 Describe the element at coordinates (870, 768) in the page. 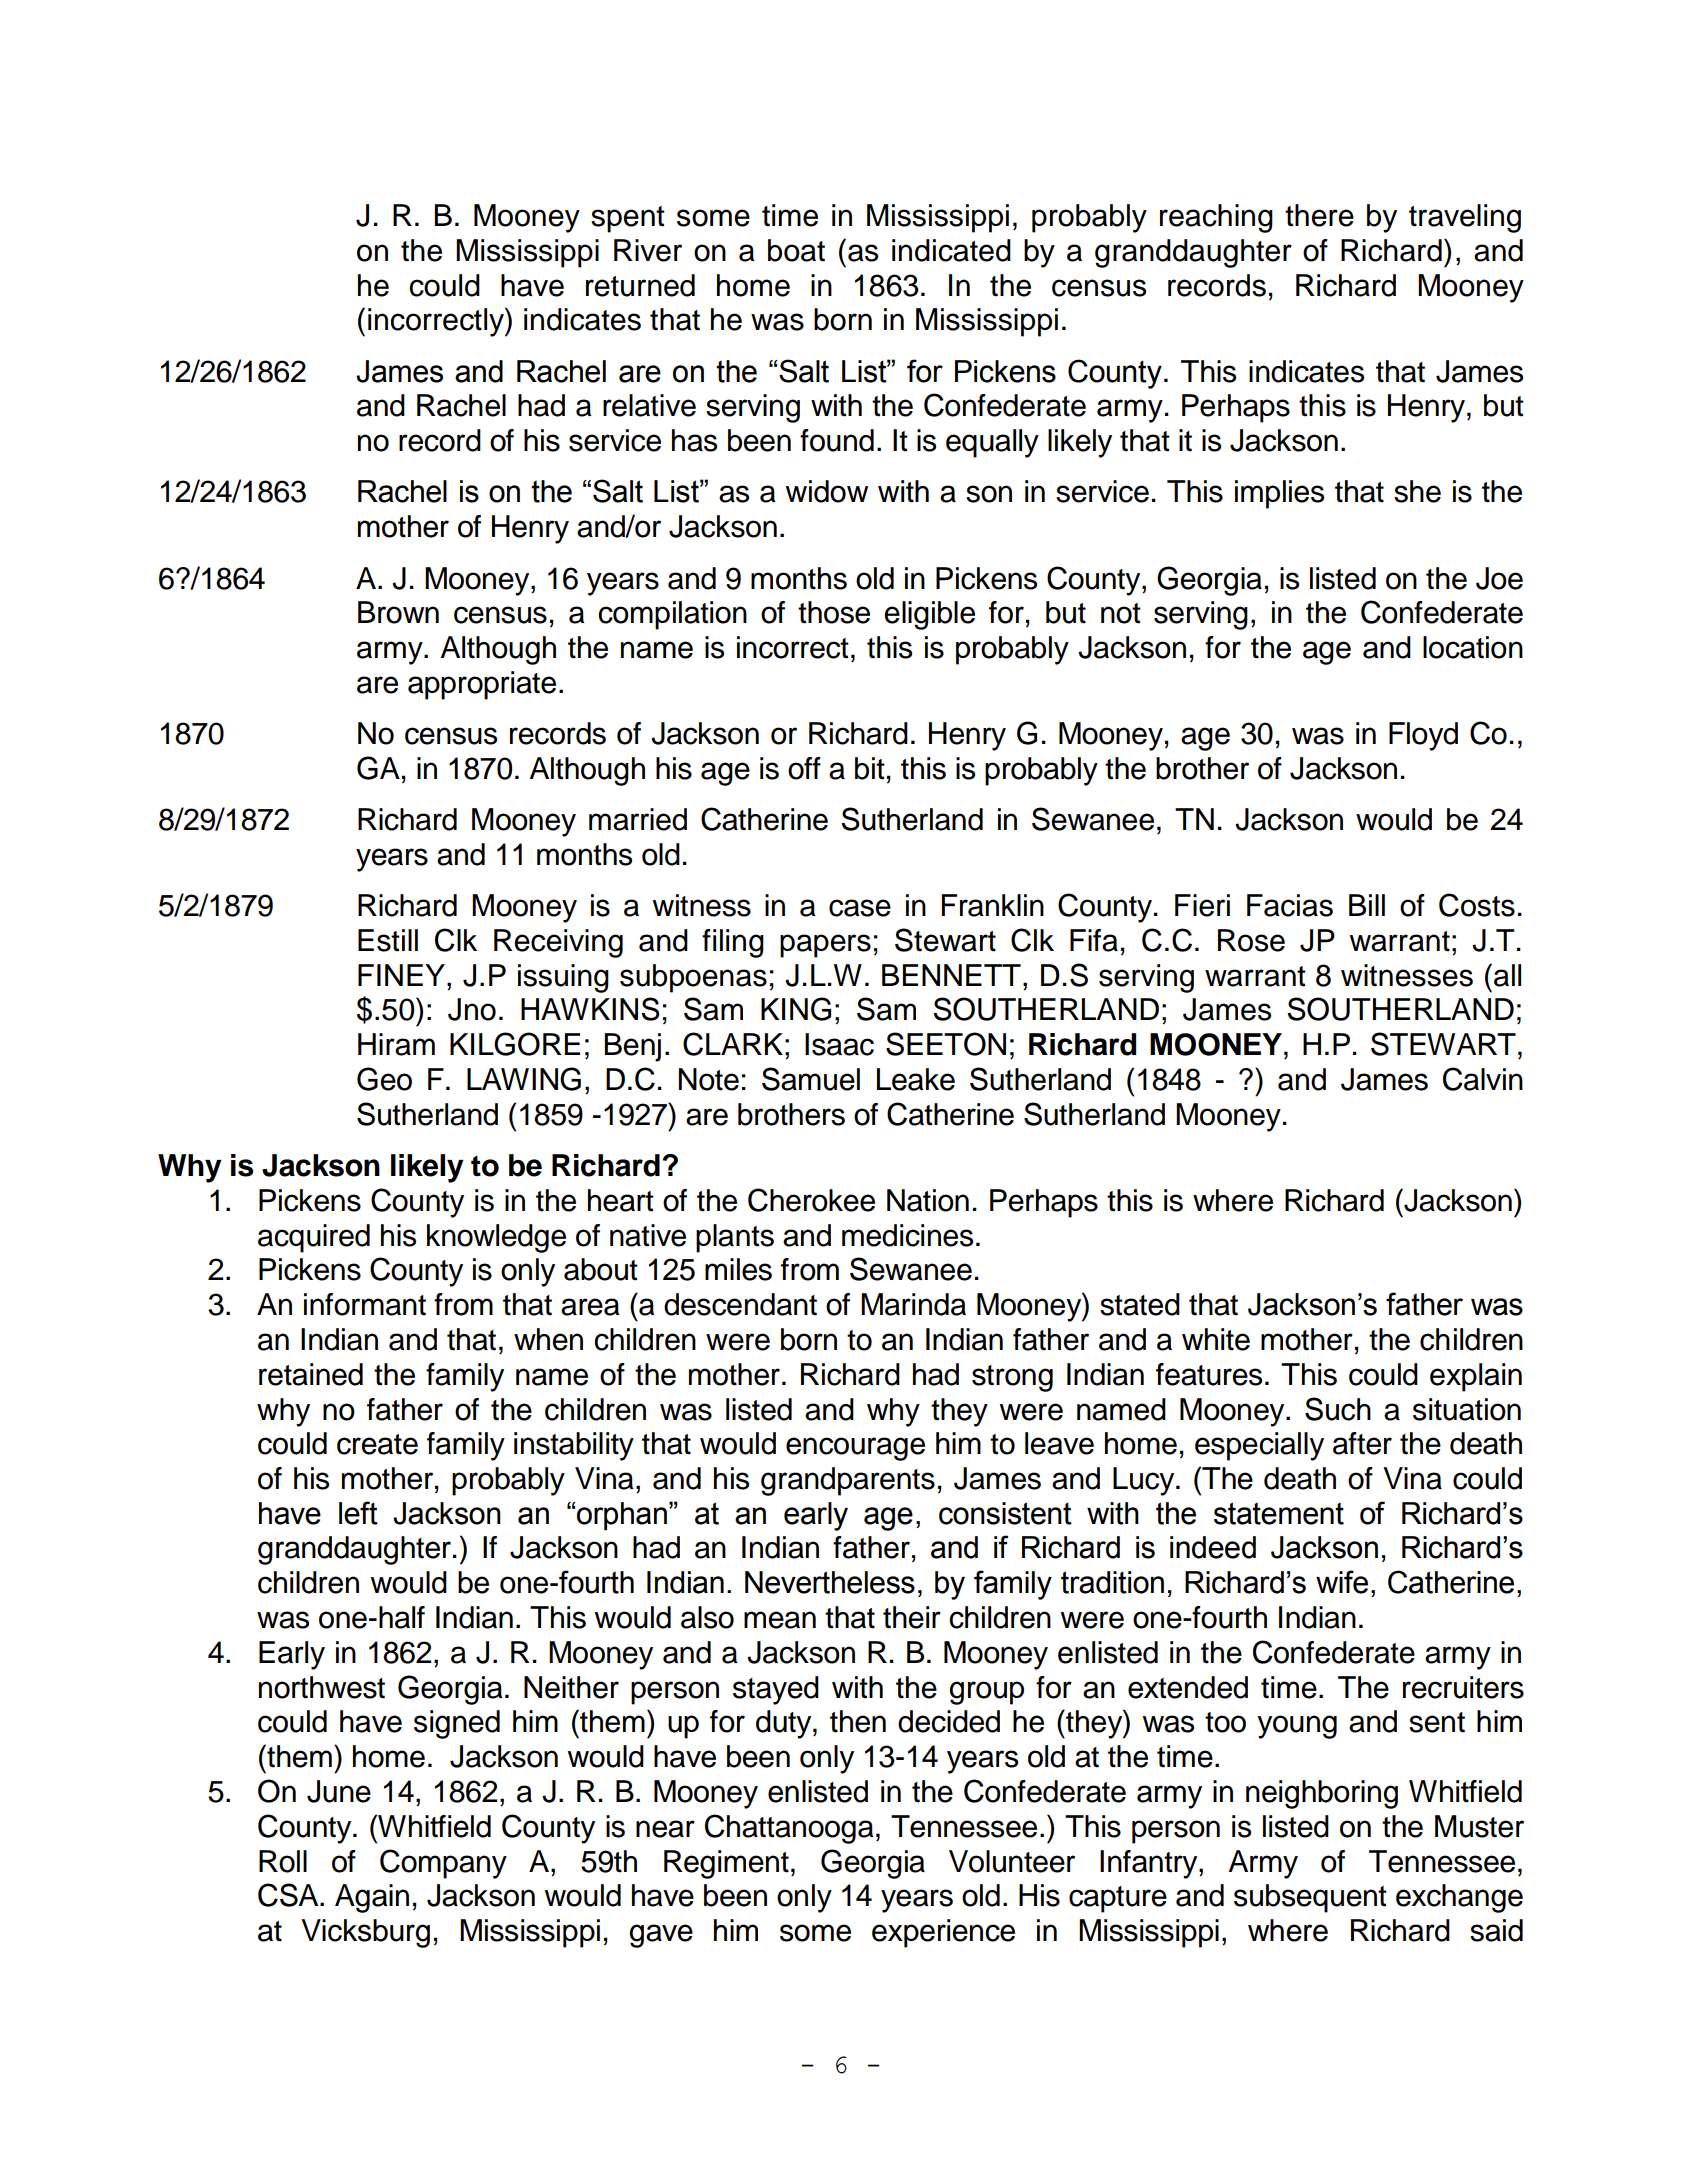

I see `bit` at that location.
